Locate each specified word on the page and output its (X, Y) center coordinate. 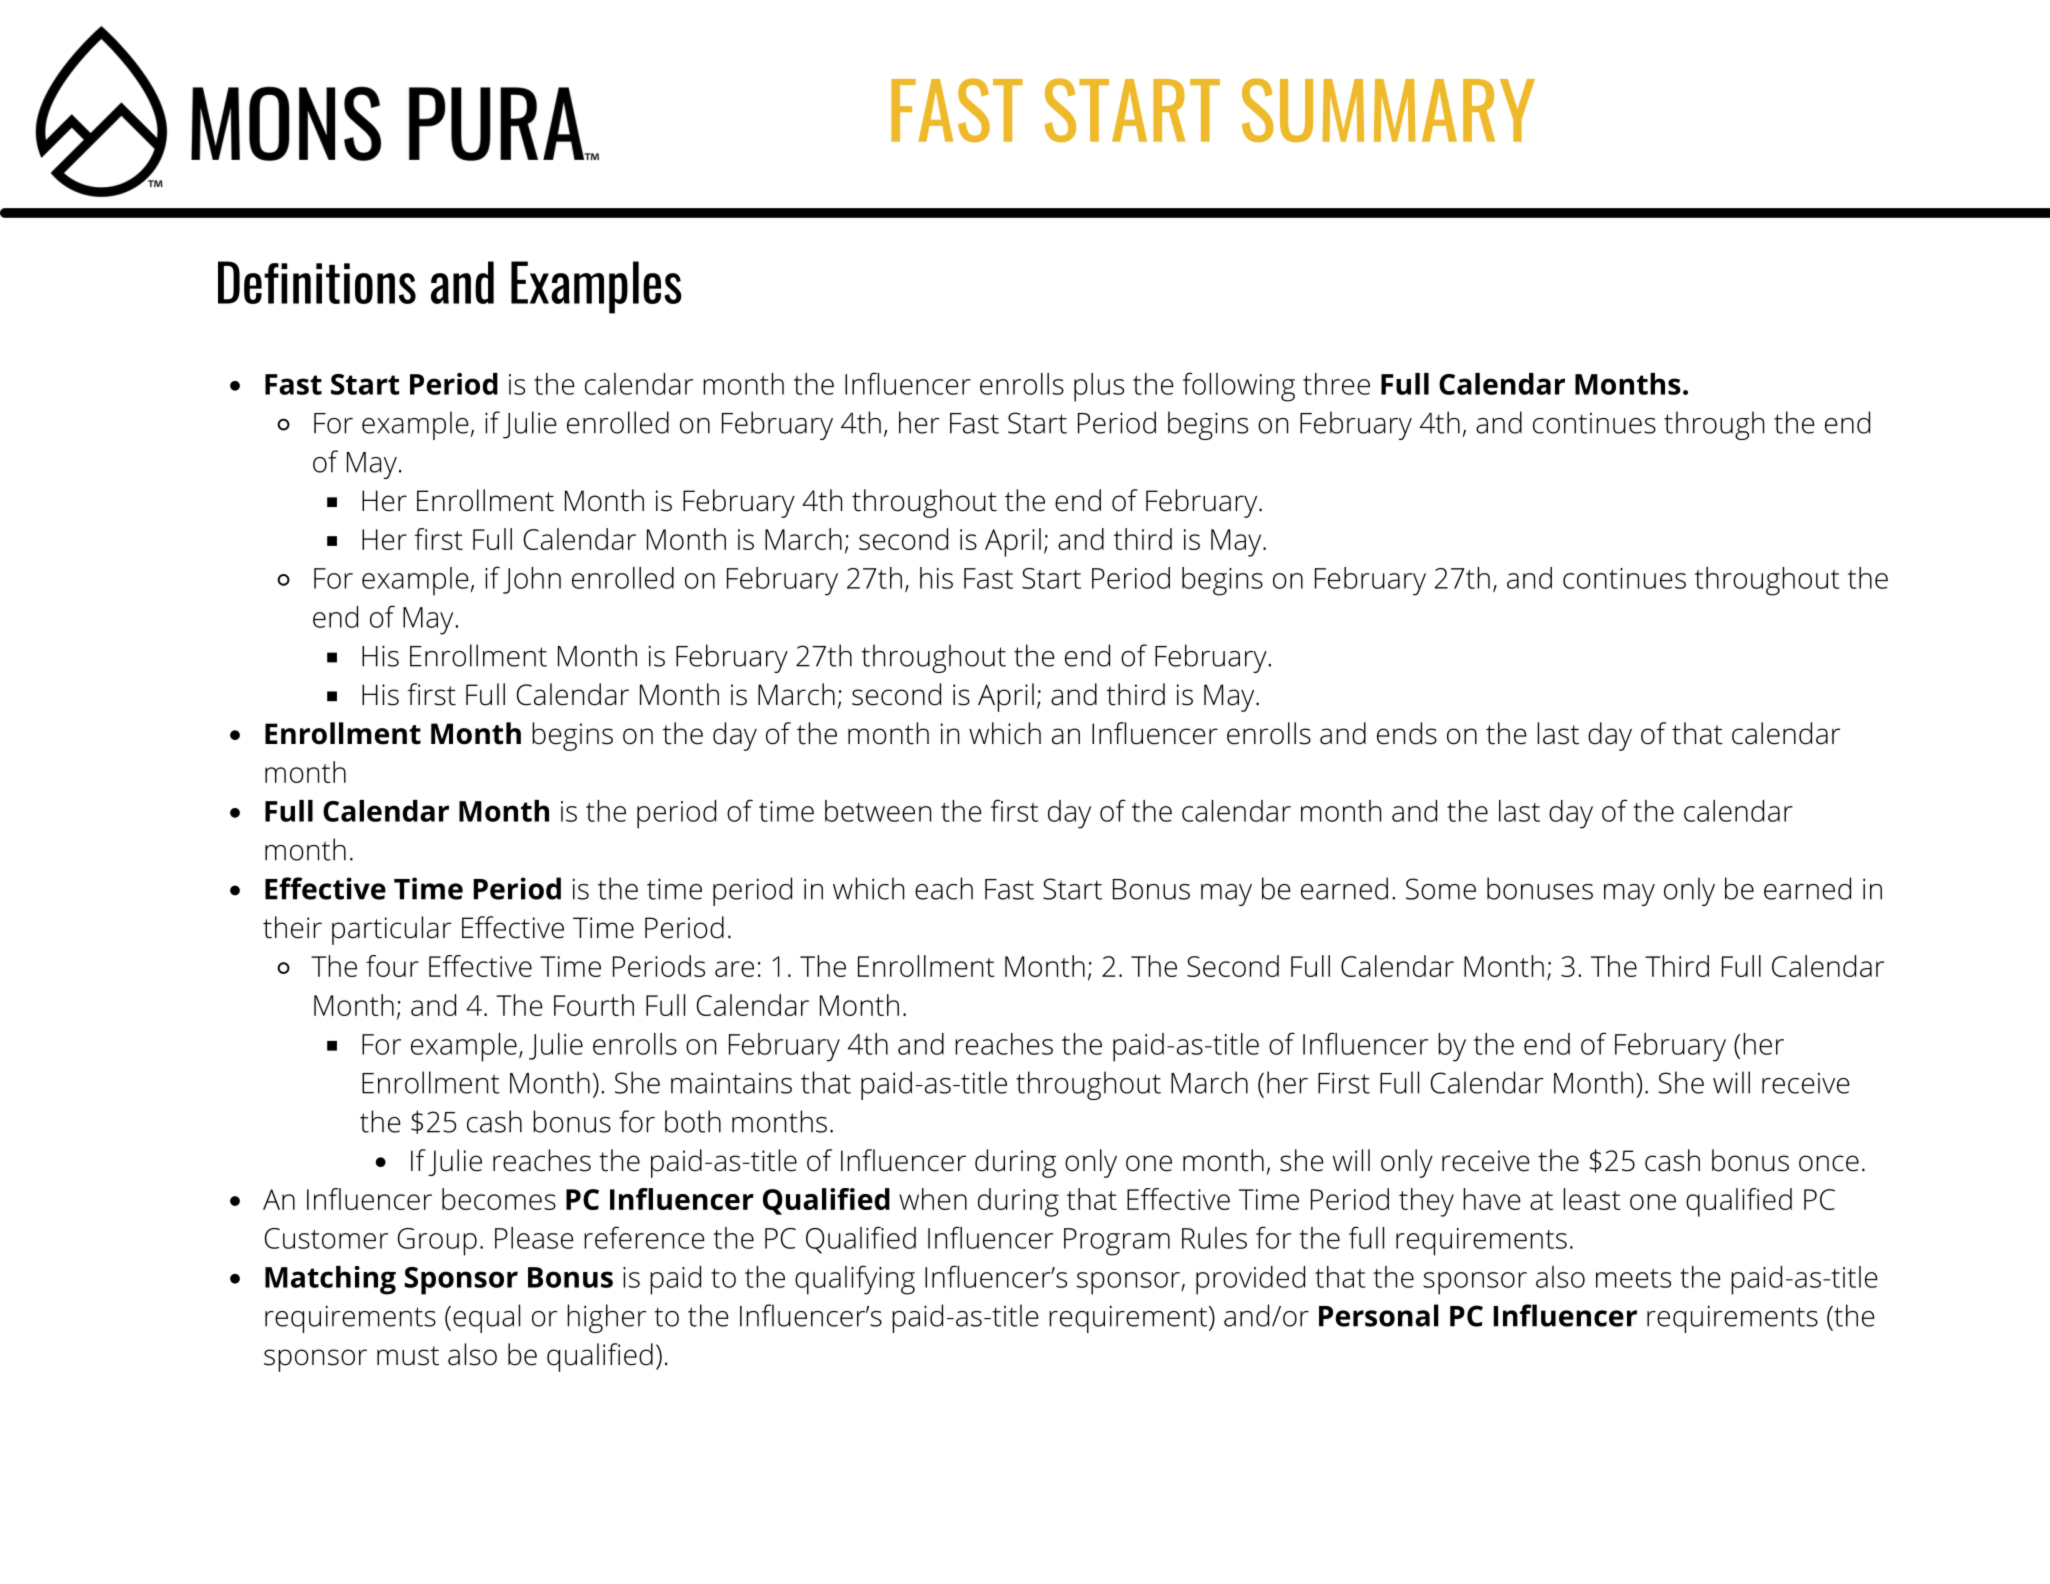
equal (486, 1318)
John (532, 580)
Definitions (317, 282)
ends (1407, 733)
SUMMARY (1388, 110)
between (878, 811)
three (1336, 384)
